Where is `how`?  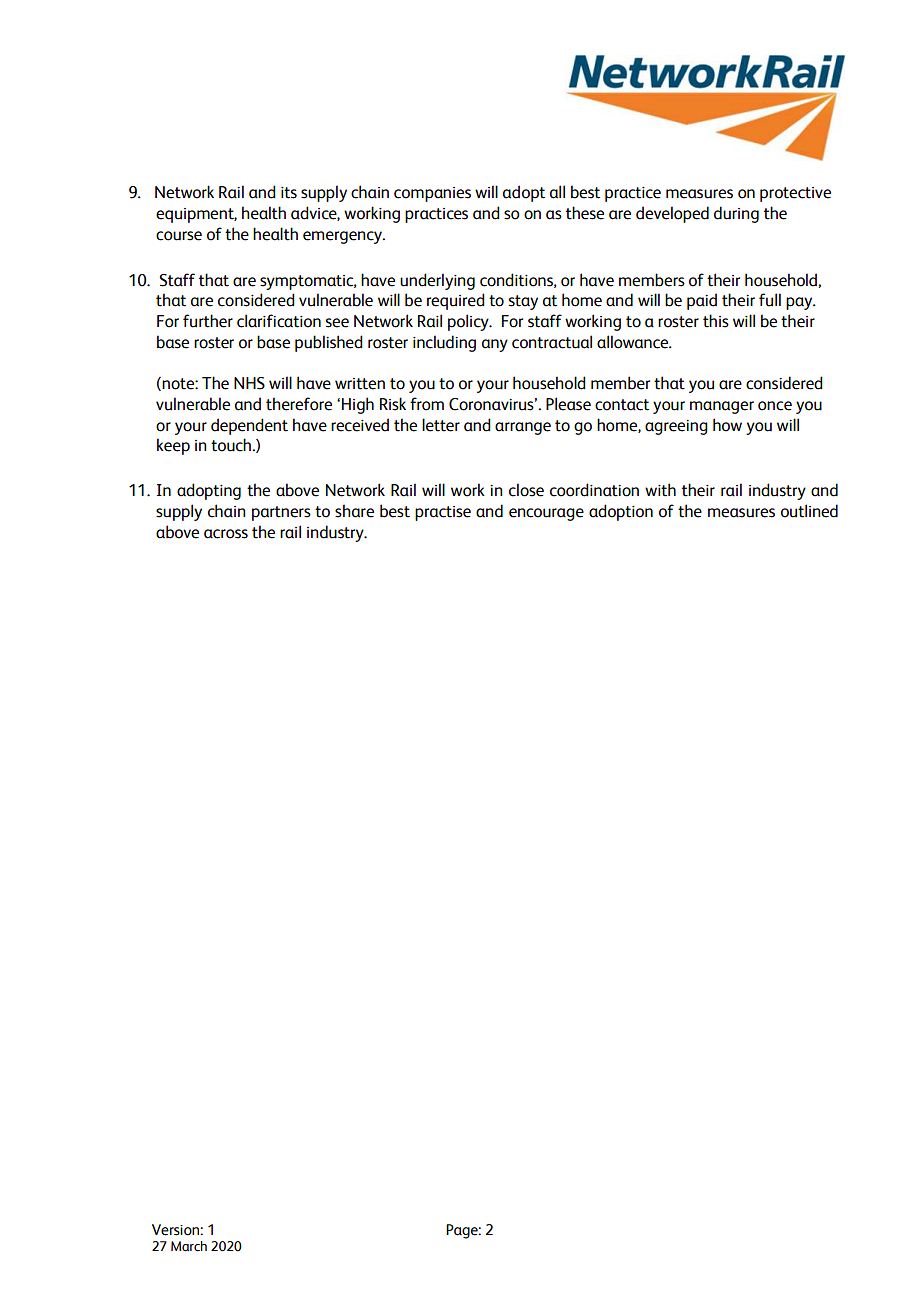 how is located at coordinates (727, 425).
